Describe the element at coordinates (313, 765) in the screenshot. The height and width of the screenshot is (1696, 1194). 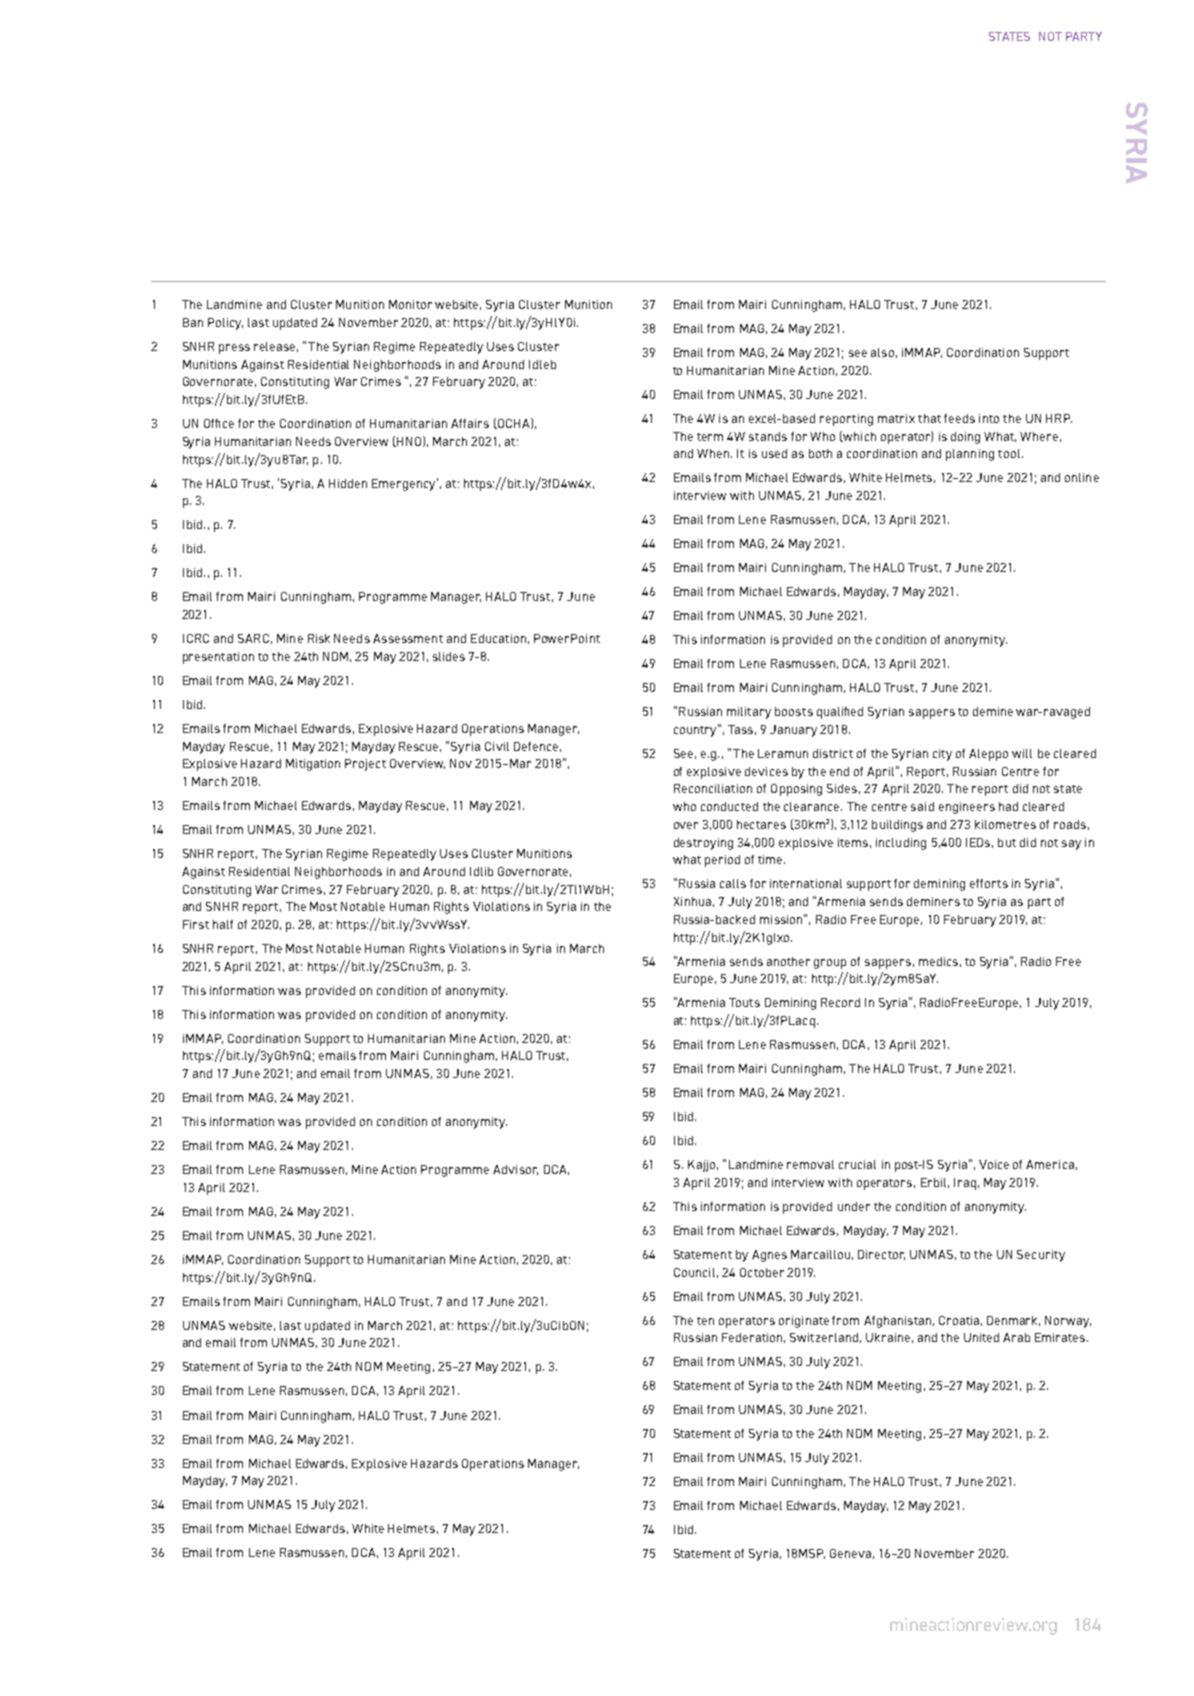
I see `Mitigation` at that location.
